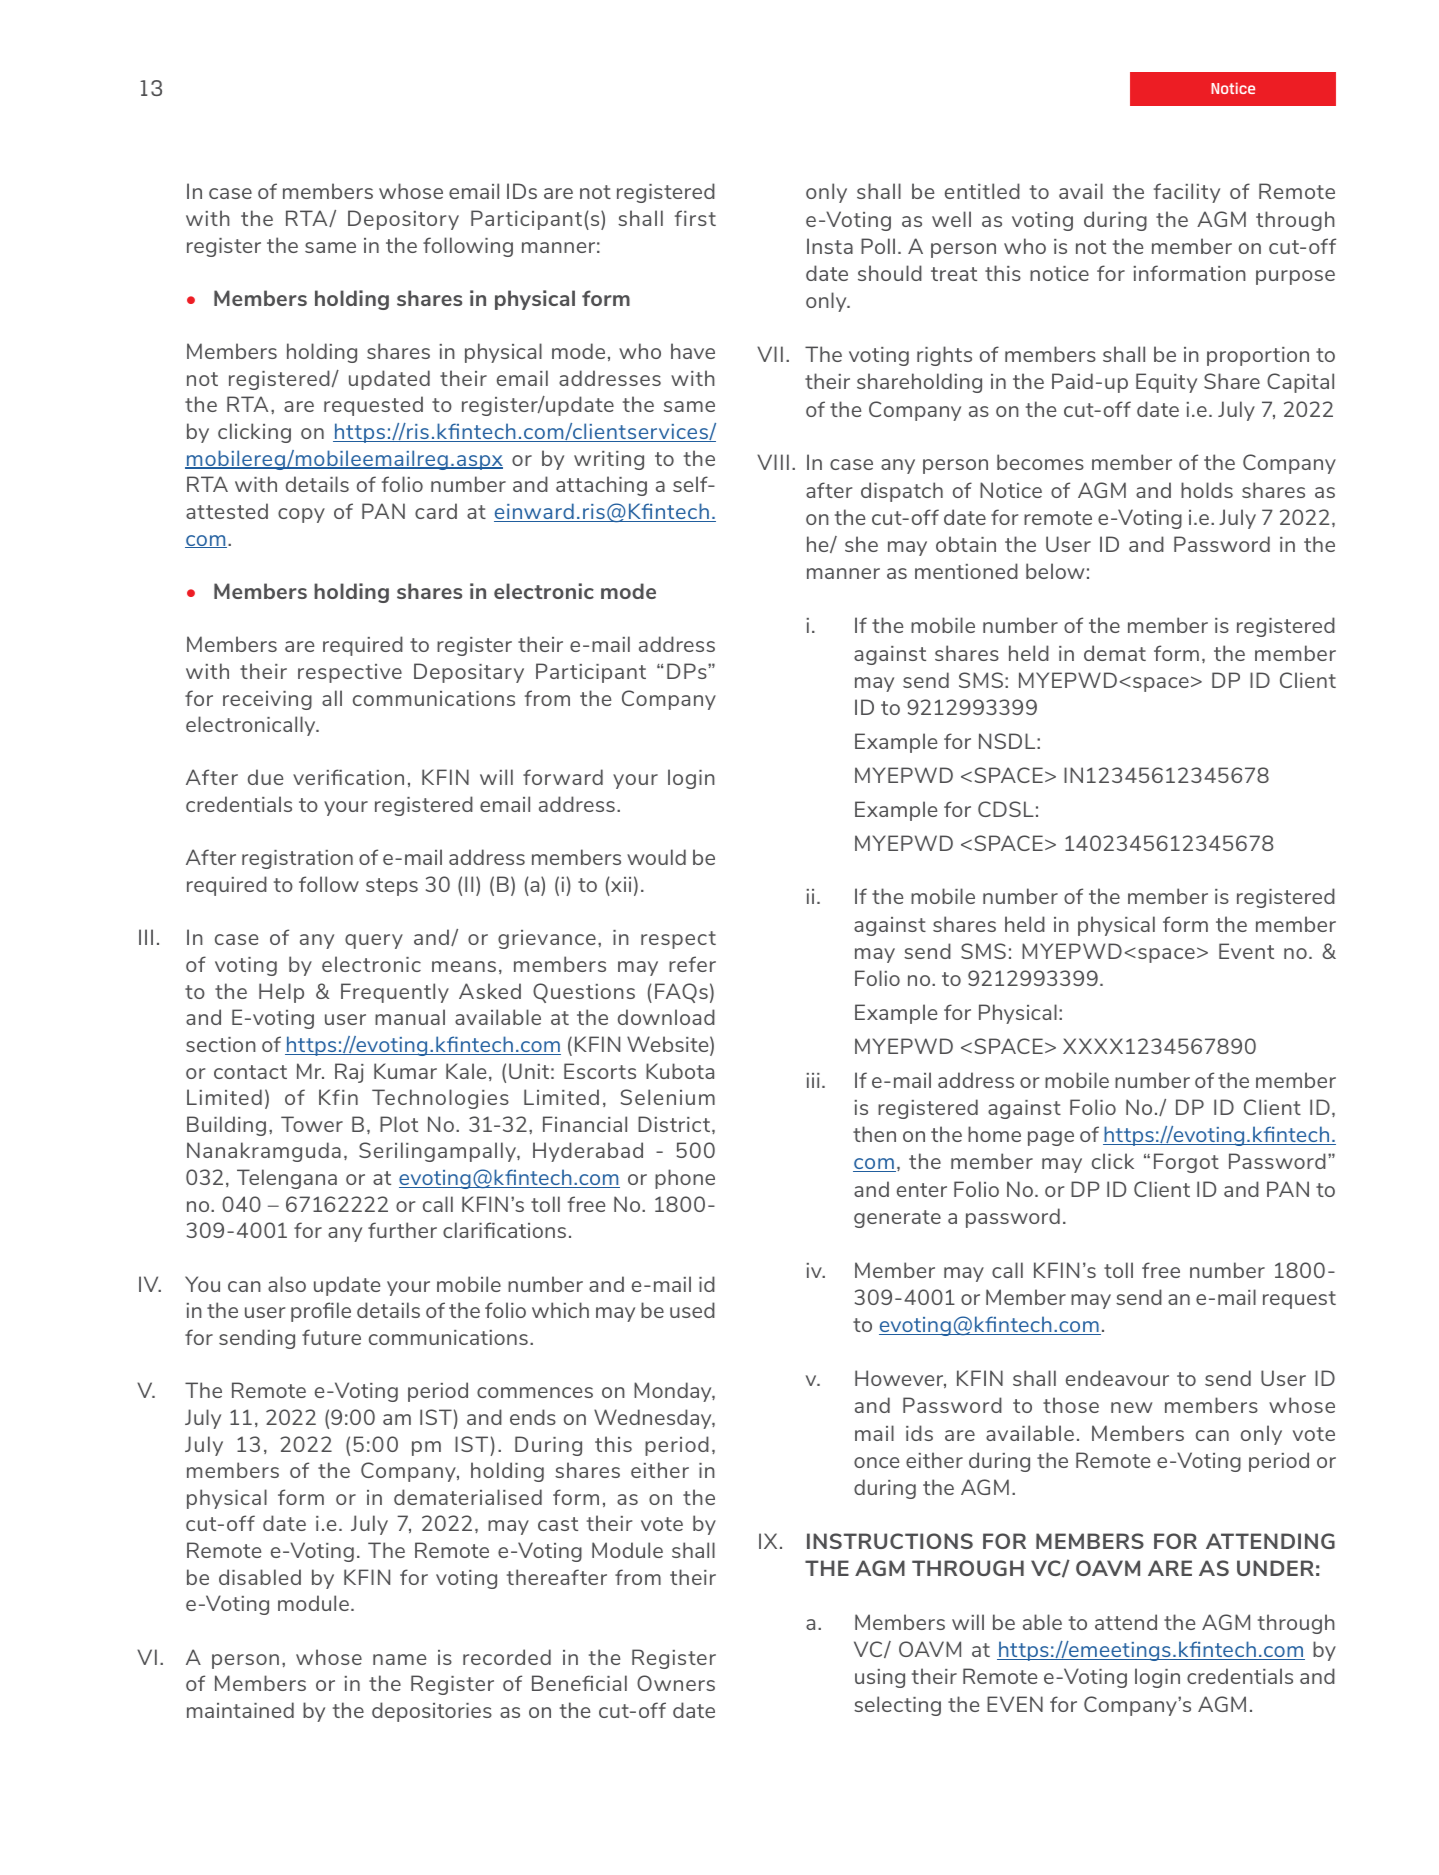 The image size is (1439, 1875). Describe the element at coordinates (1187, 193) in the screenshot. I see `facility` at that location.
